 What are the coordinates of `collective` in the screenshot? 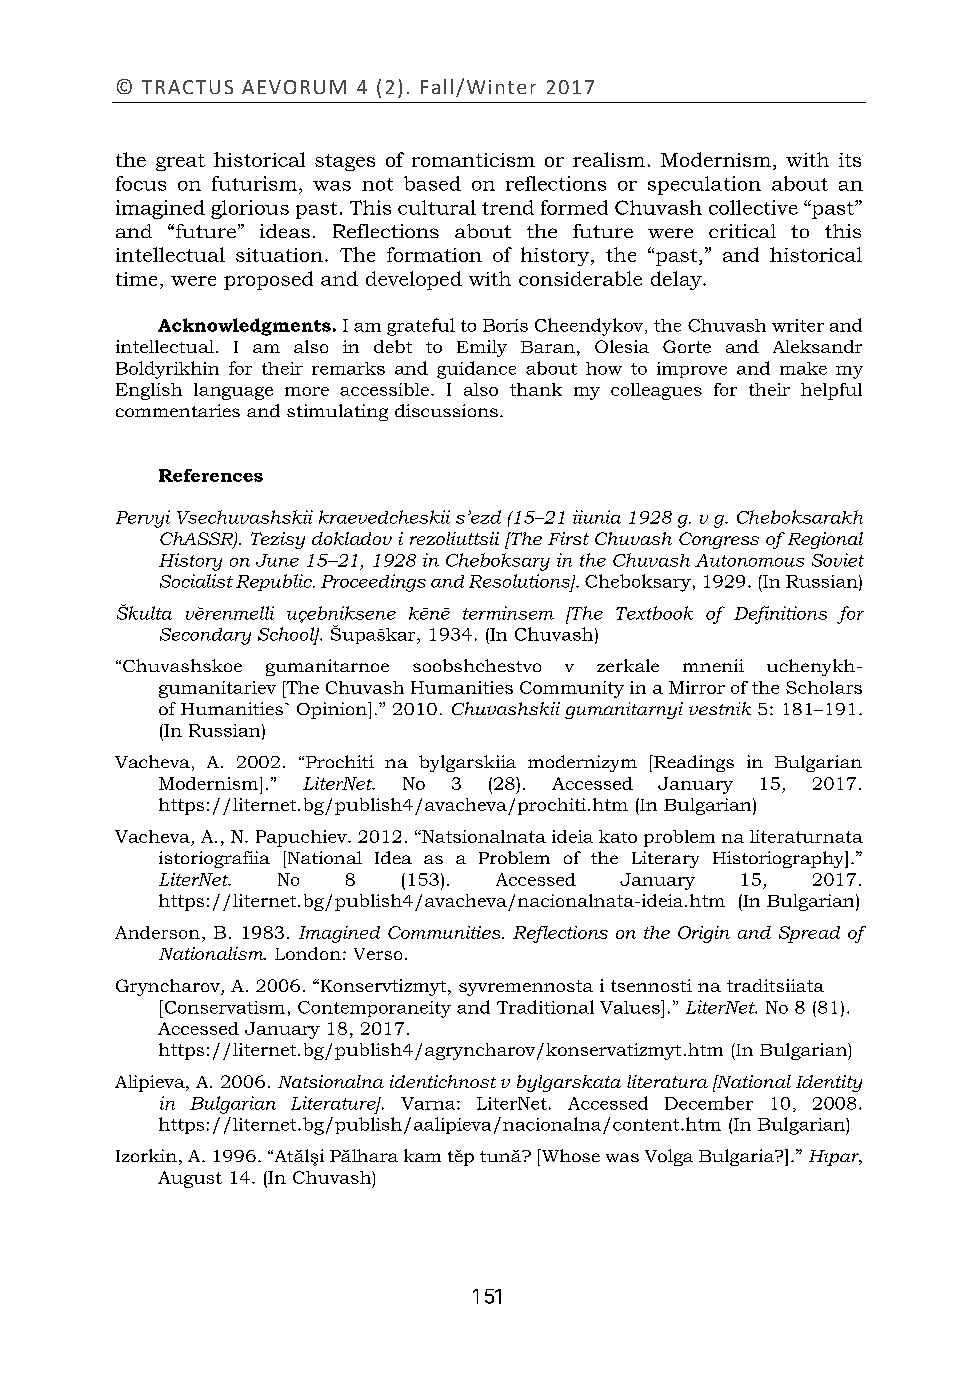 It's located at (753, 207).
